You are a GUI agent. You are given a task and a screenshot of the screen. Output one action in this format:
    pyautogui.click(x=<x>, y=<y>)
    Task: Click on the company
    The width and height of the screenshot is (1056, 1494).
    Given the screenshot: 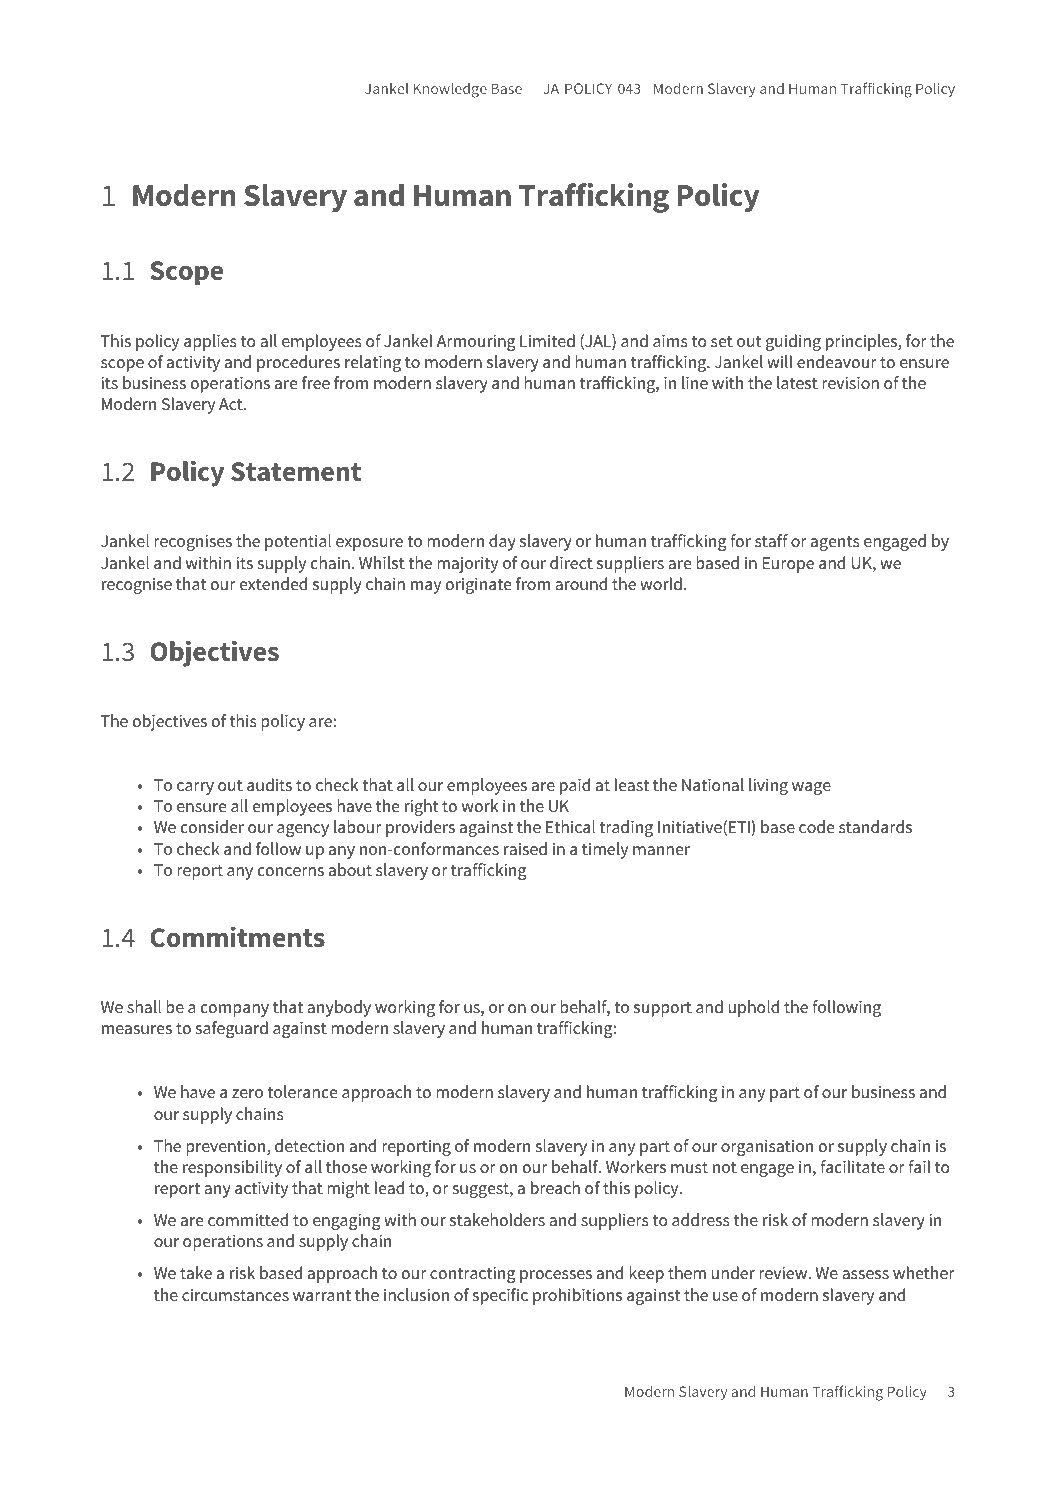 What is the action you would take?
    pyautogui.click(x=235, y=1010)
